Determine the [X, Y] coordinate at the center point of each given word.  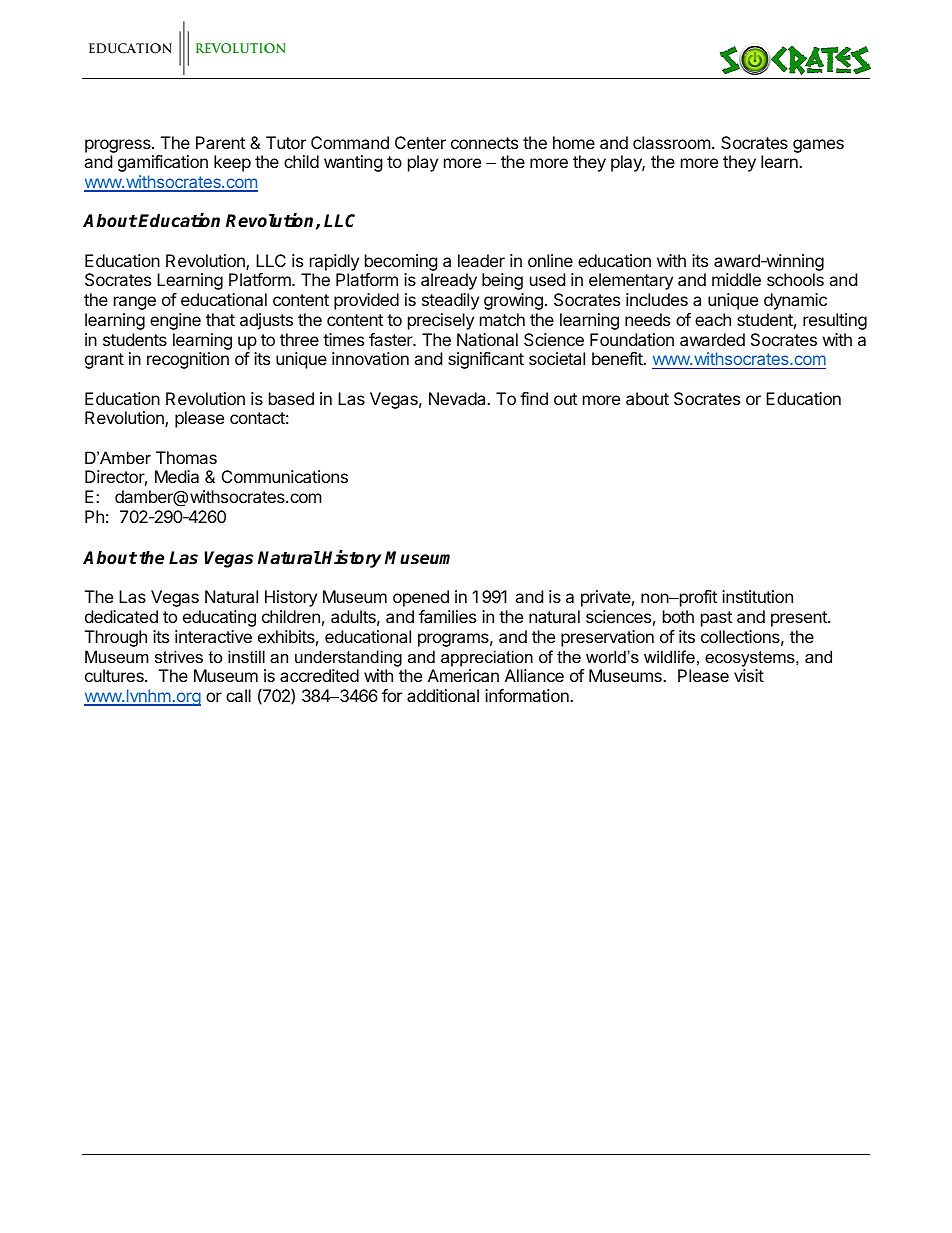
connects [484, 143]
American [463, 675]
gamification [163, 163]
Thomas [186, 457]
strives [179, 656]
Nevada [458, 398]
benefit [618, 358]
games [818, 146]
